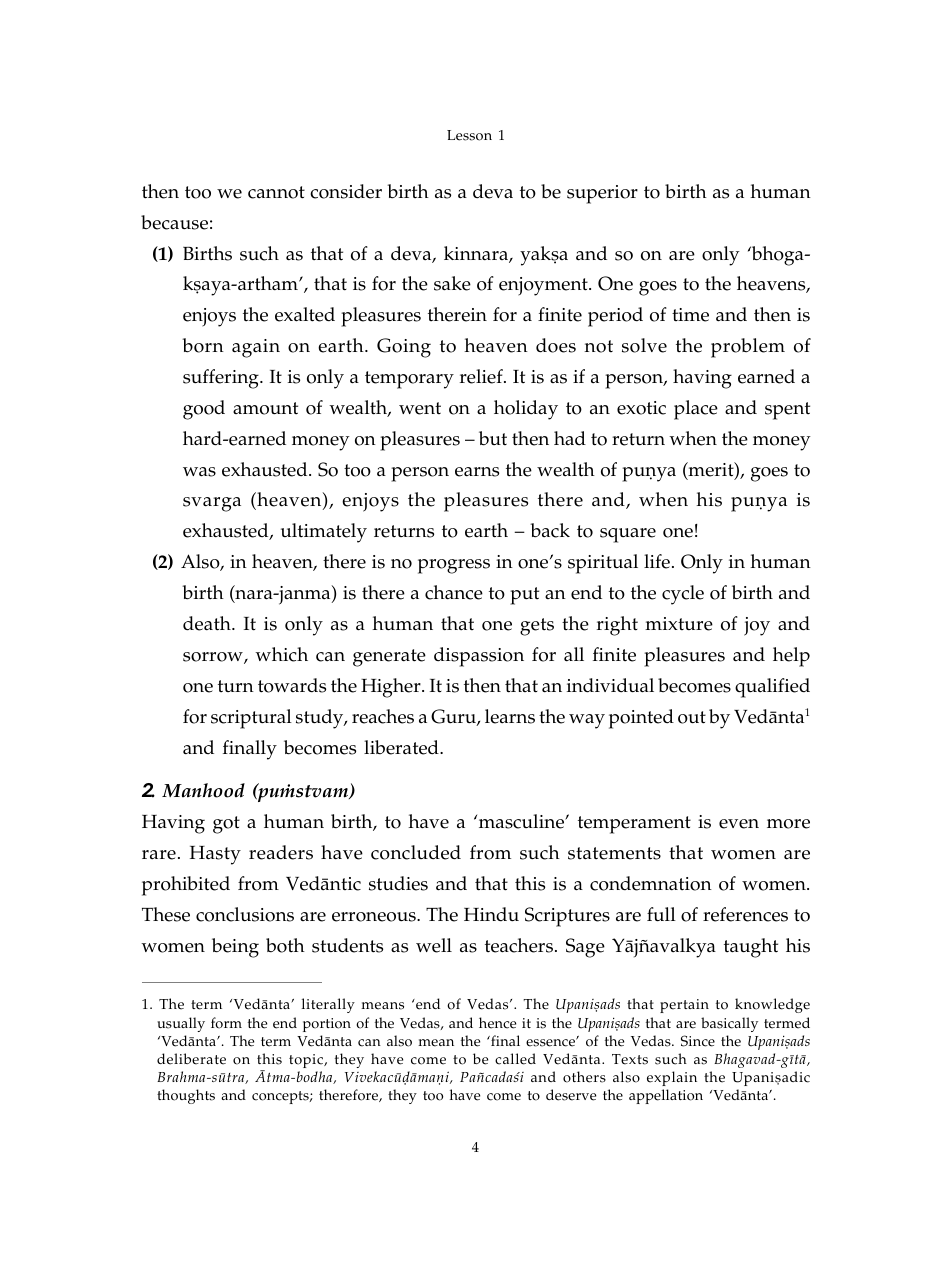  I want to click on references, so click(745, 914).
